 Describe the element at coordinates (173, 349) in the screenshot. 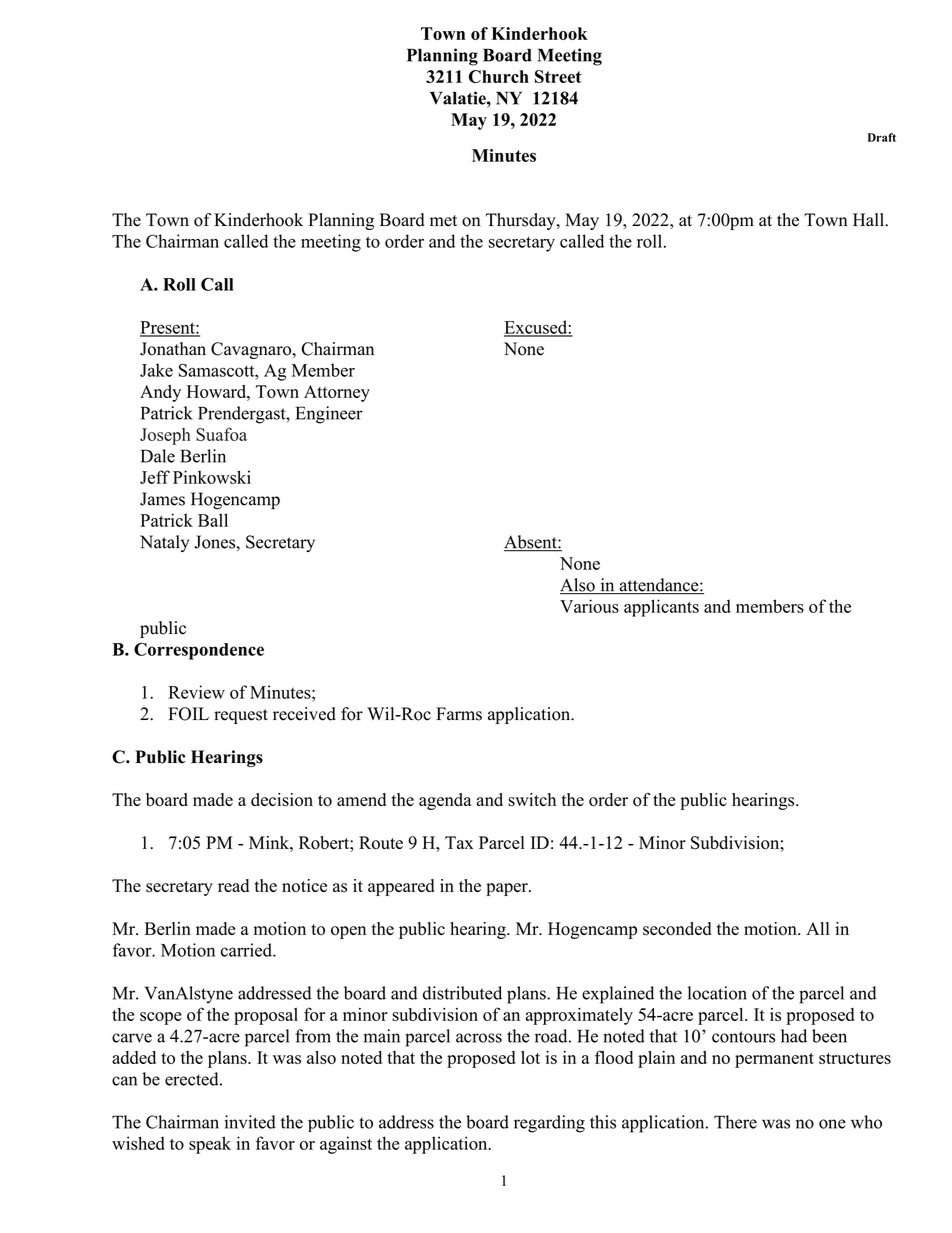

I see `Jonathan` at that location.
